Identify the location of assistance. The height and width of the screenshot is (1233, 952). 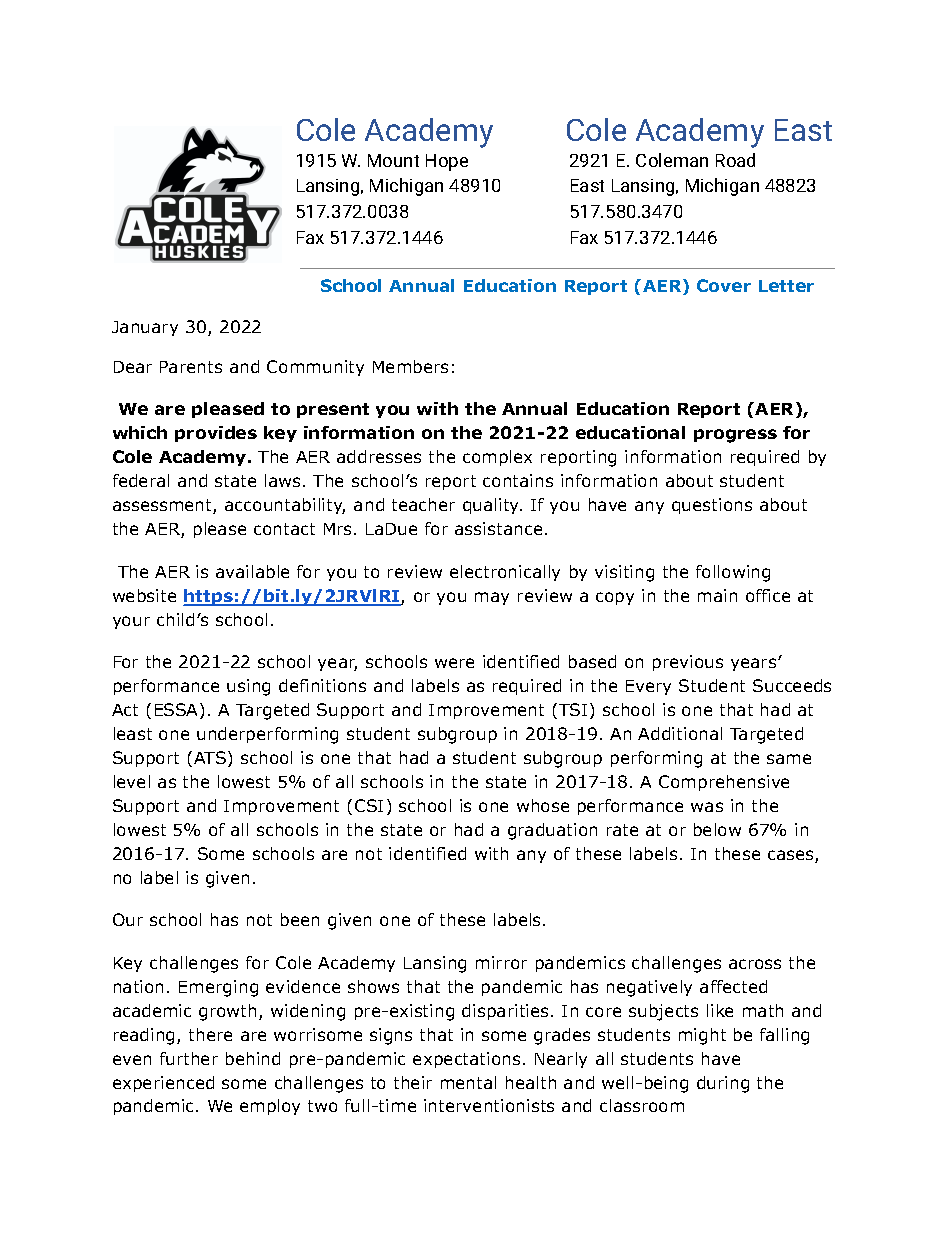
(498, 528).
